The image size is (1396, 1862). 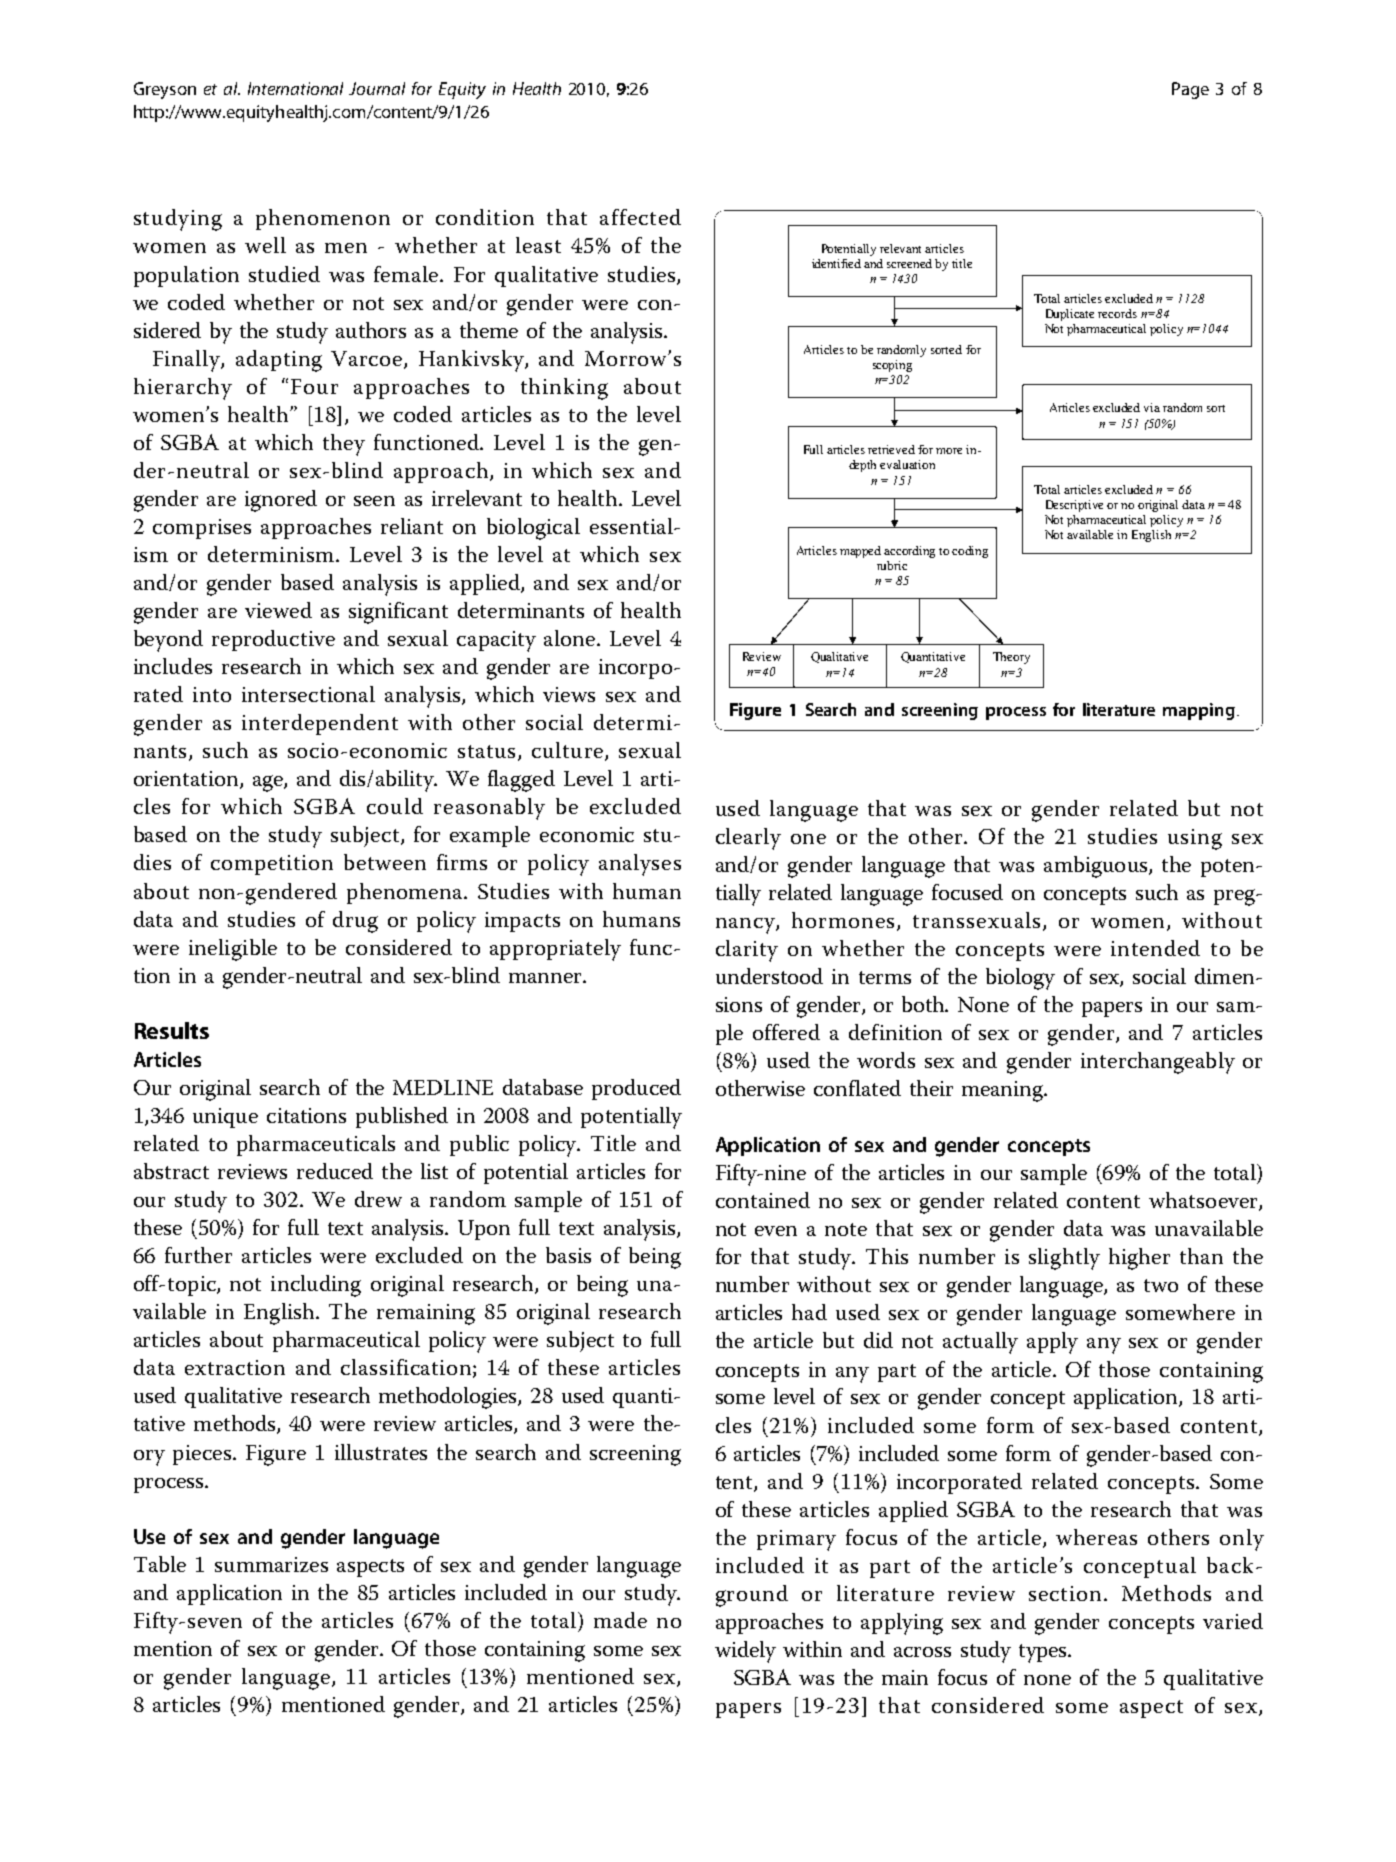 What do you see at coordinates (1190, 90) in the document?
I see `Page` at bounding box center [1190, 90].
